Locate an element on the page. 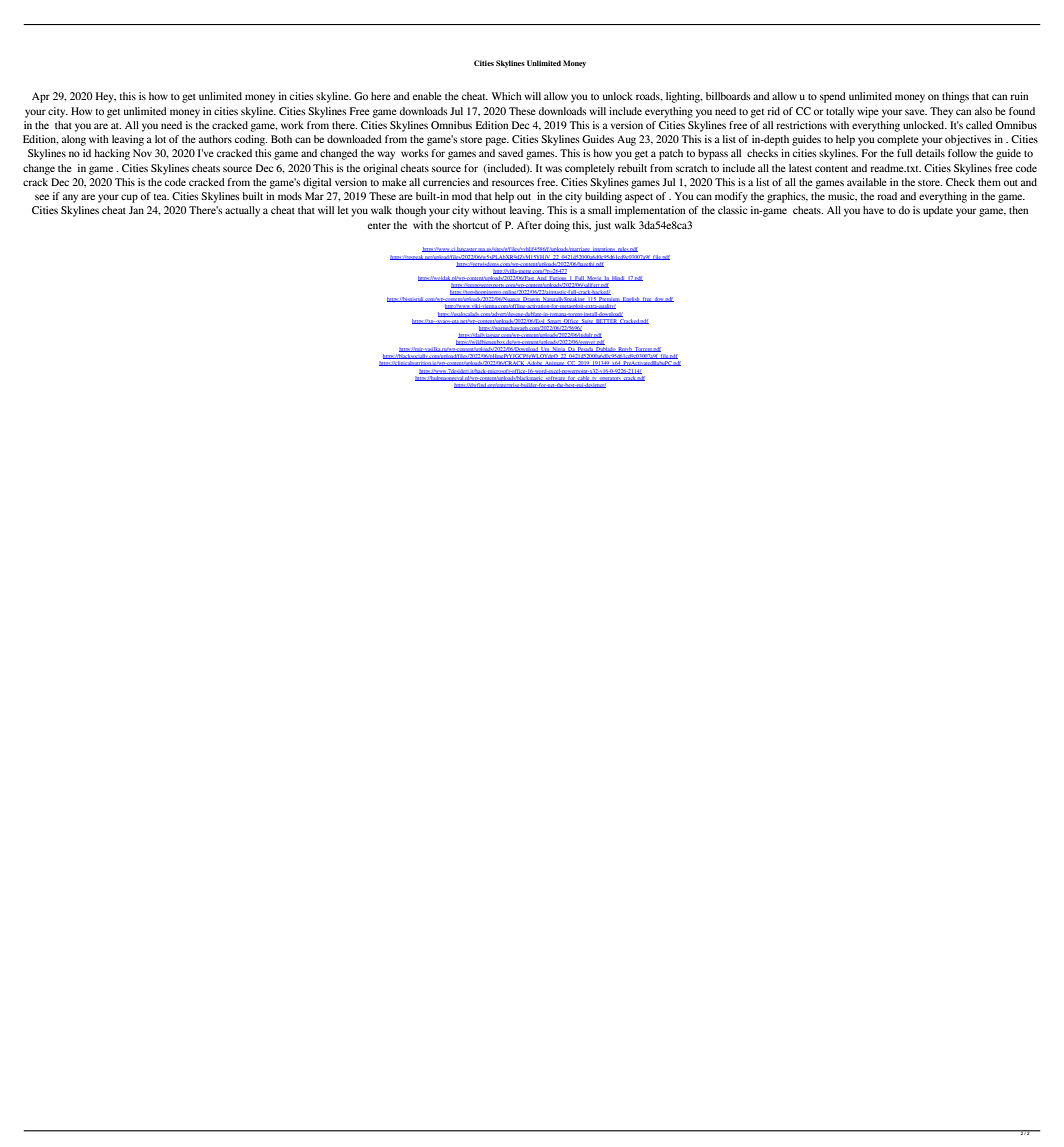  Which is located at coordinates (506, 96).
